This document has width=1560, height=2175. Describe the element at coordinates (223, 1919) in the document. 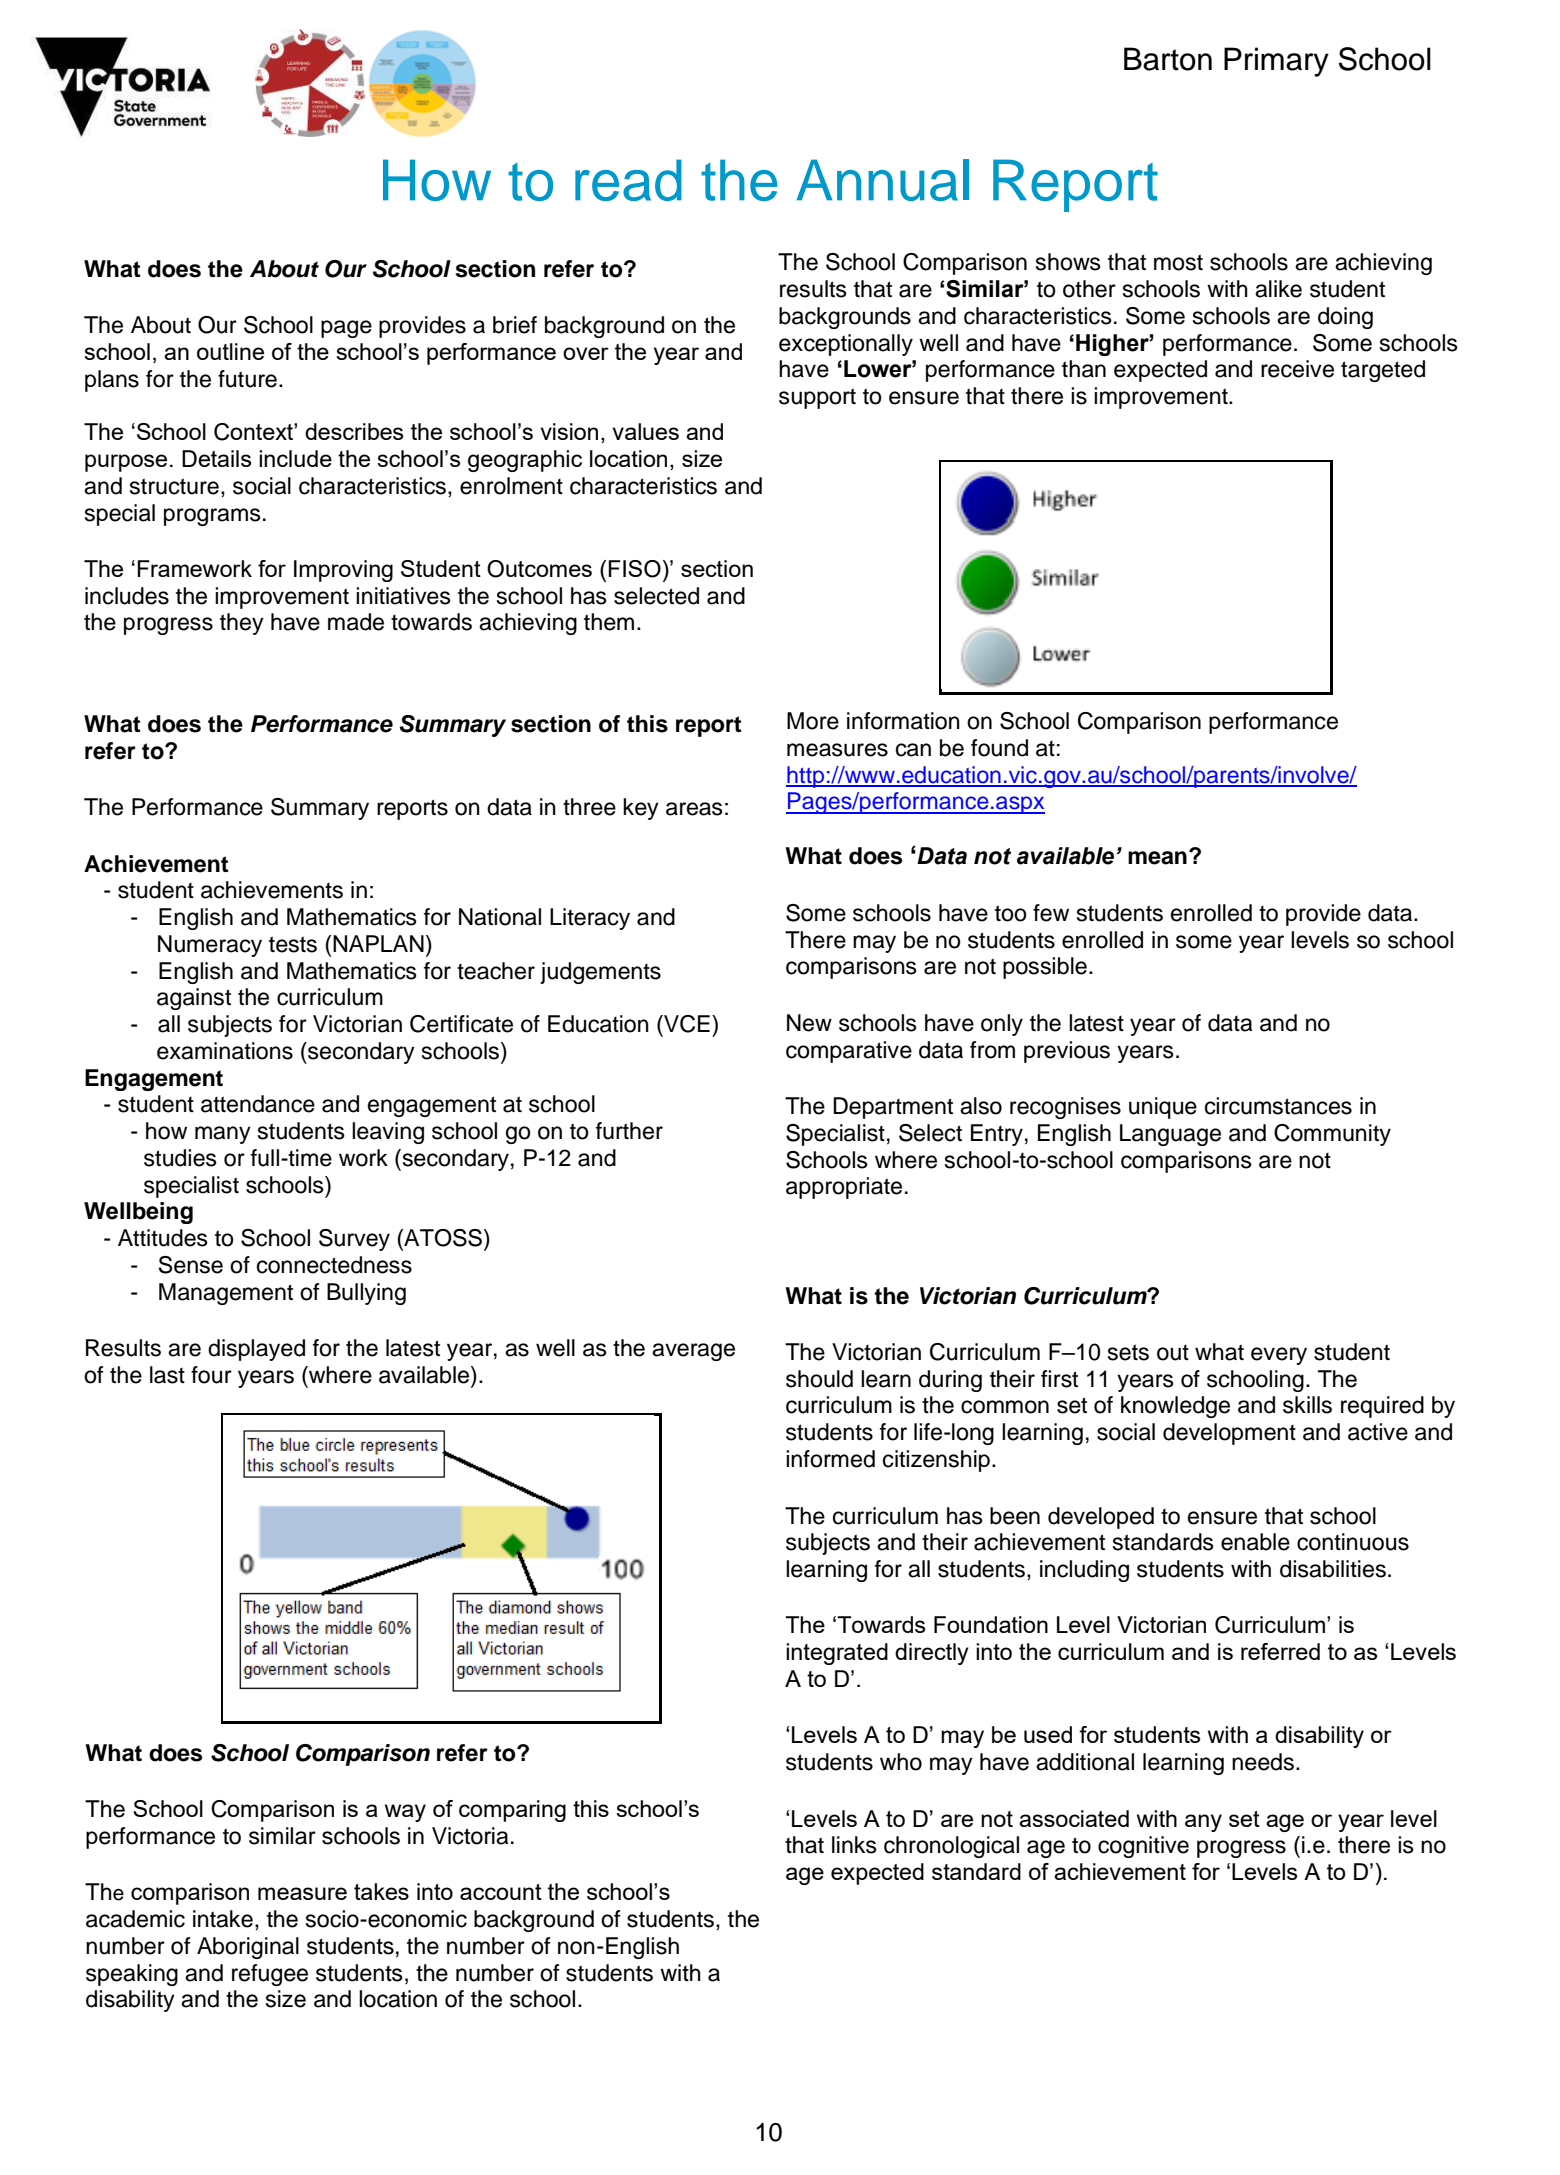

I see `intake` at that location.
